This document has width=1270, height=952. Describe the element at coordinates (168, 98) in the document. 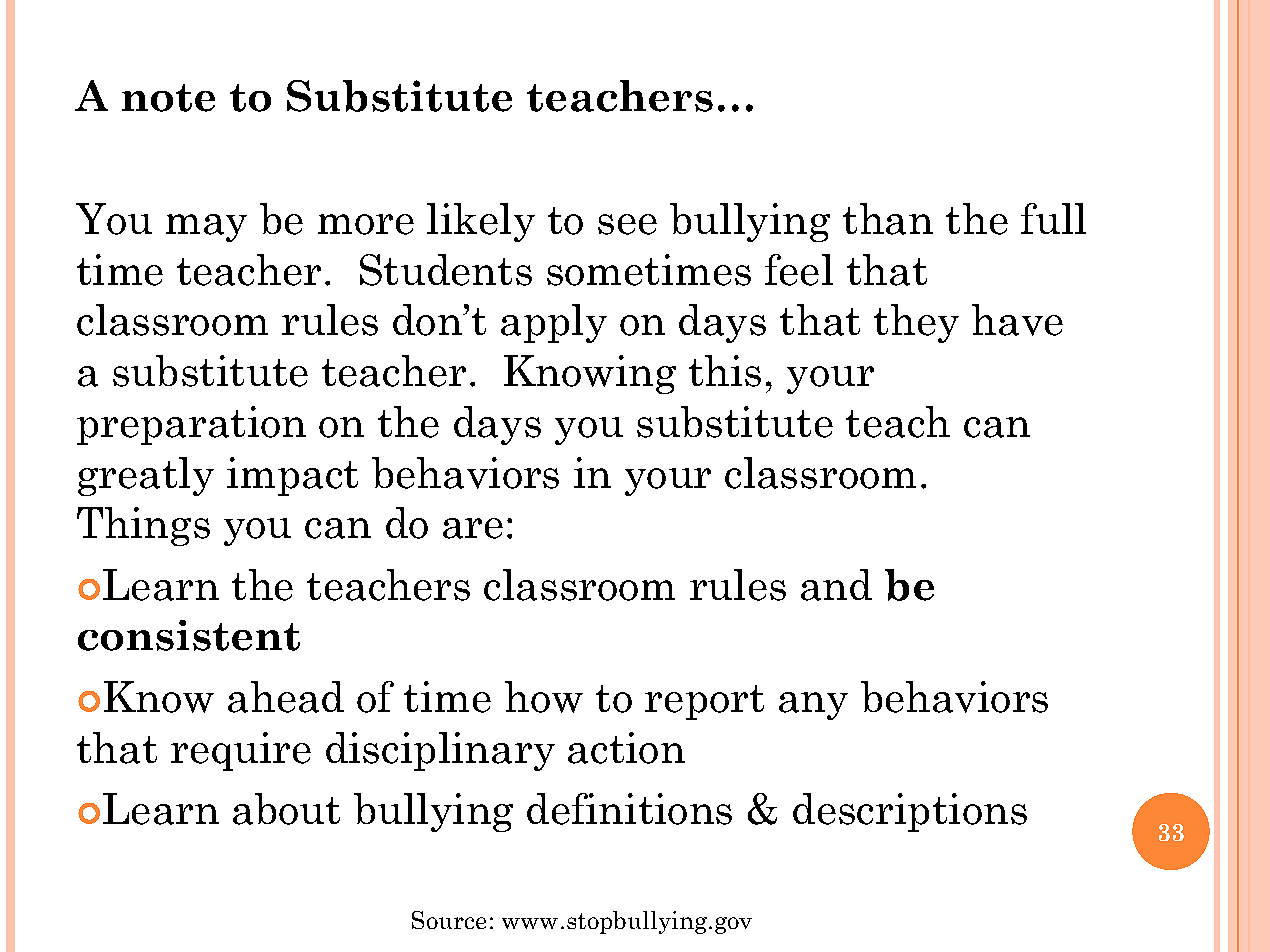

I see `note` at that location.
